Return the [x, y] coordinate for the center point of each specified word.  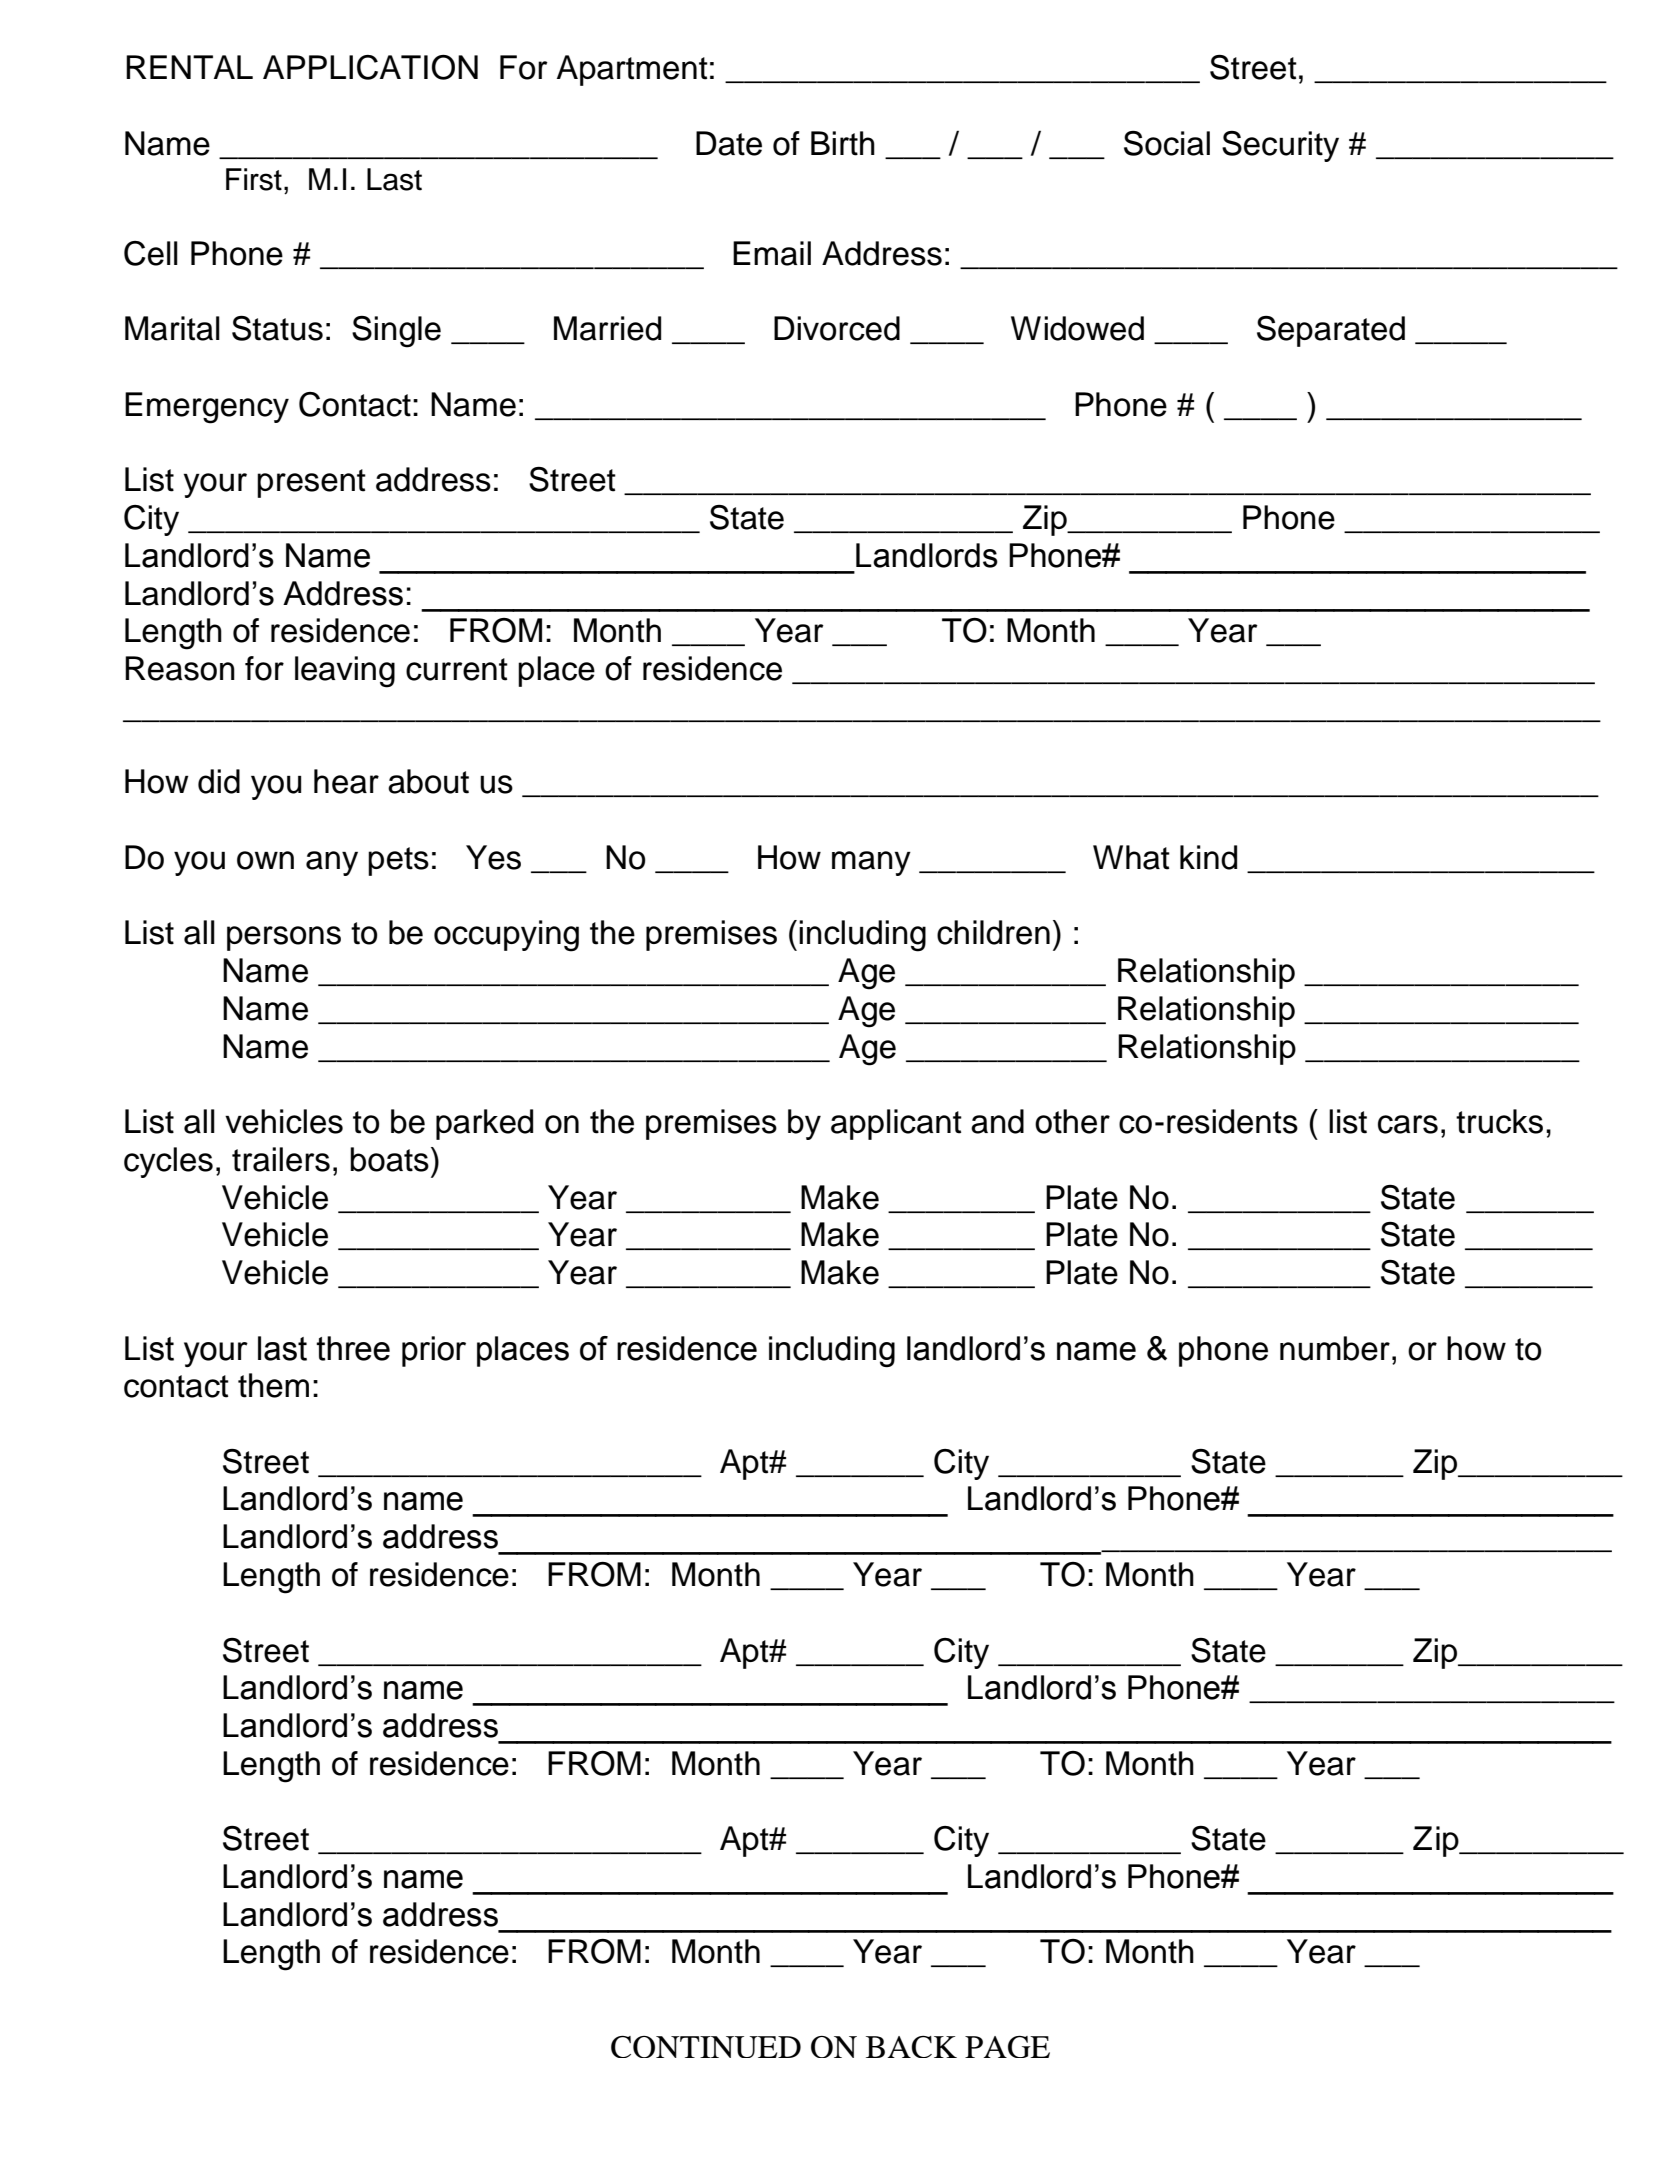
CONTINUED [706, 2047]
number [1335, 1348]
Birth [843, 143]
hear [346, 781]
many [871, 863]
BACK [911, 2047]
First [254, 179]
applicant [896, 1124]
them [273, 1385]
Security [1280, 146]
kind [1208, 857]
